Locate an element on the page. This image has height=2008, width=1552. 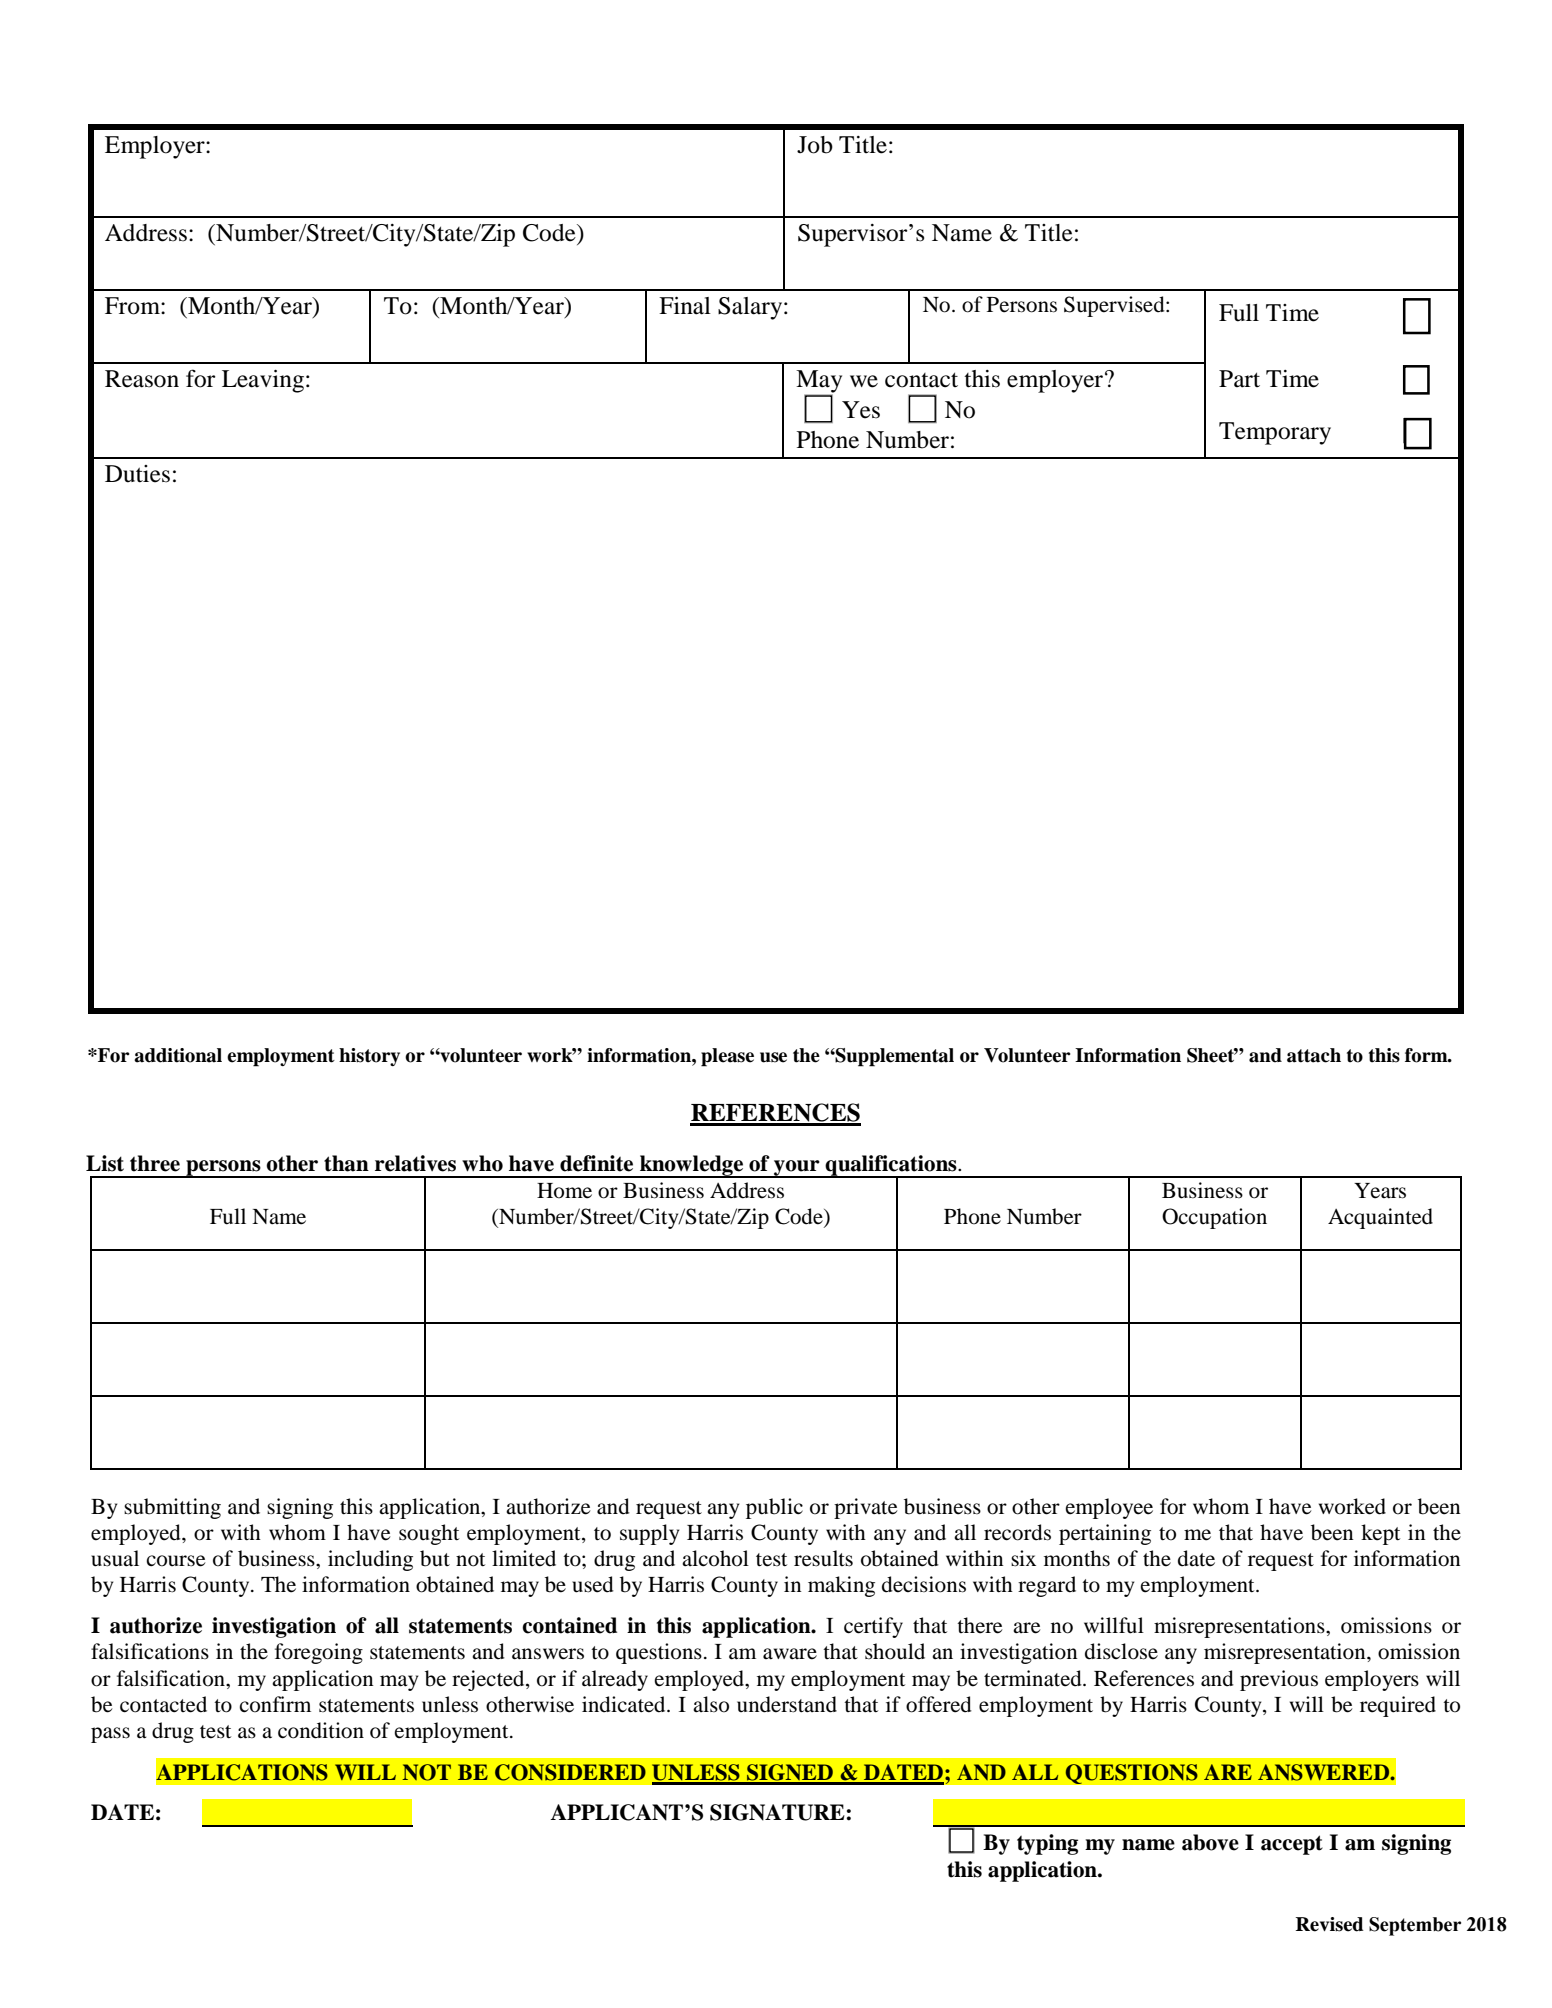
condition is located at coordinates (321, 1730).
